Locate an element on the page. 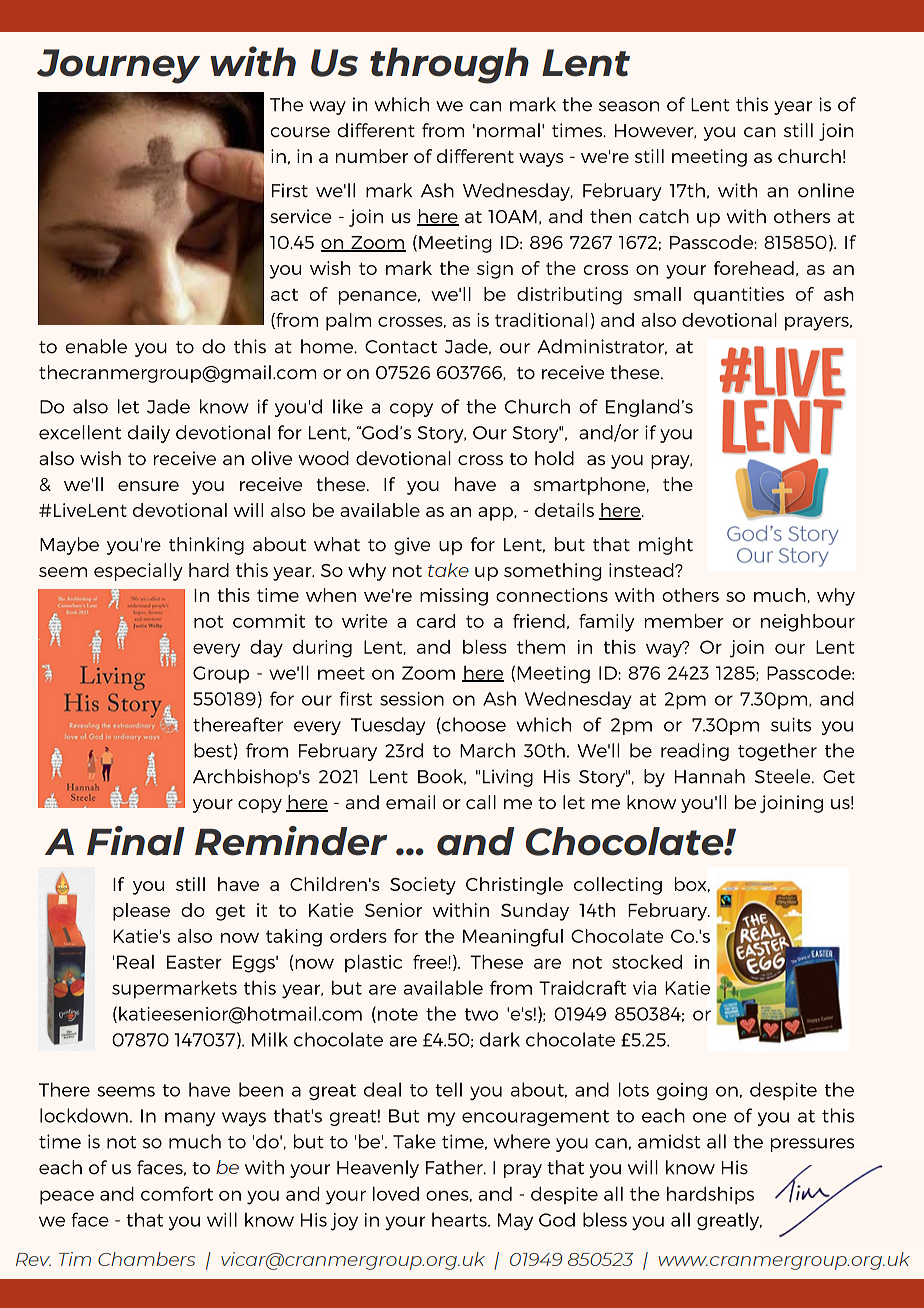 This document has height=1308, width=924. Journey is located at coordinates (118, 66).
